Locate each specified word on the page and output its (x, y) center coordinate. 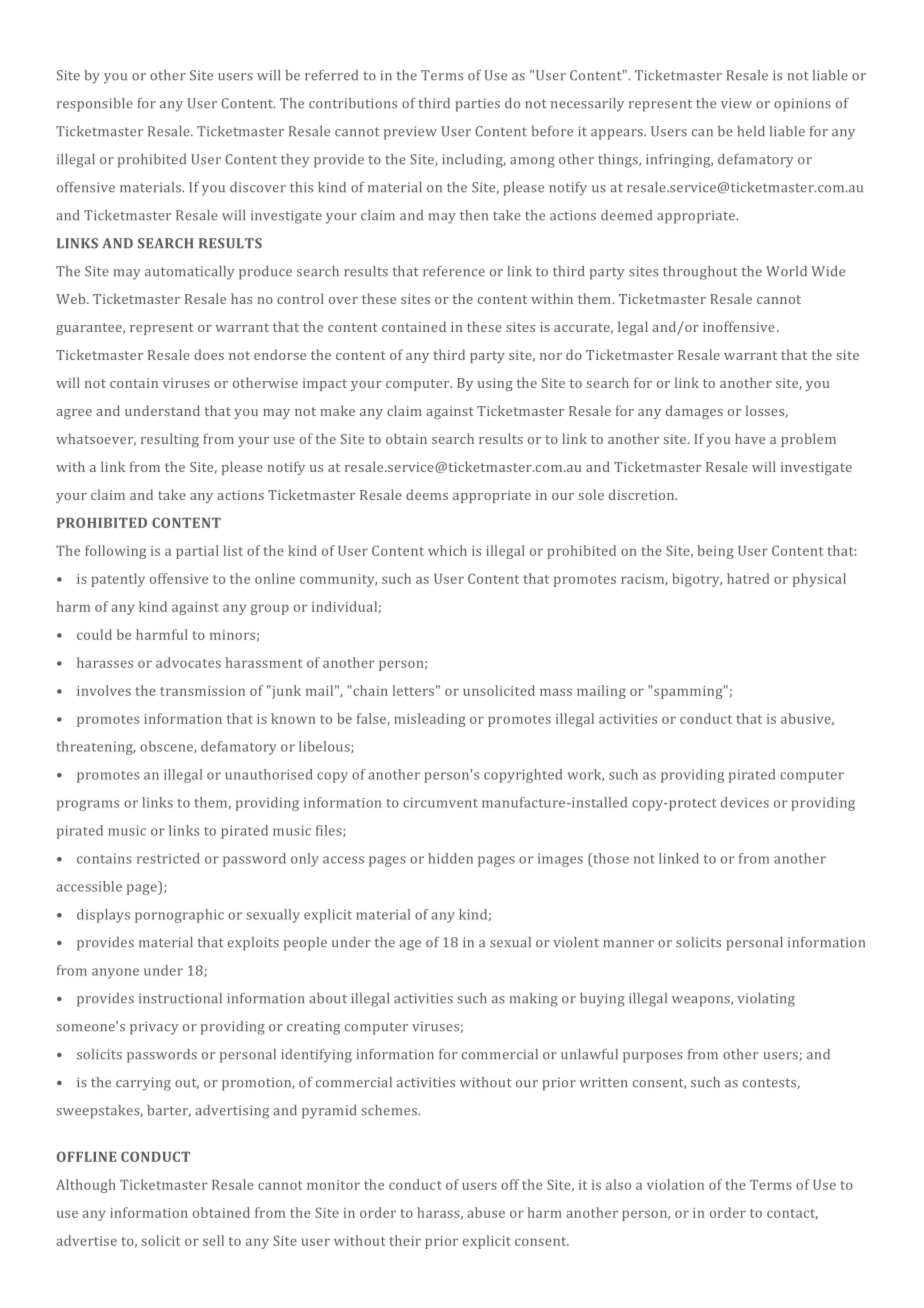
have (750, 438)
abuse (486, 1212)
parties (477, 105)
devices (745, 802)
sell (213, 1240)
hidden (450, 858)
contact (792, 1214)
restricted (168, 858)
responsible (95, 105)
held (751, 131)
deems (427, 494)
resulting (170, 440)
